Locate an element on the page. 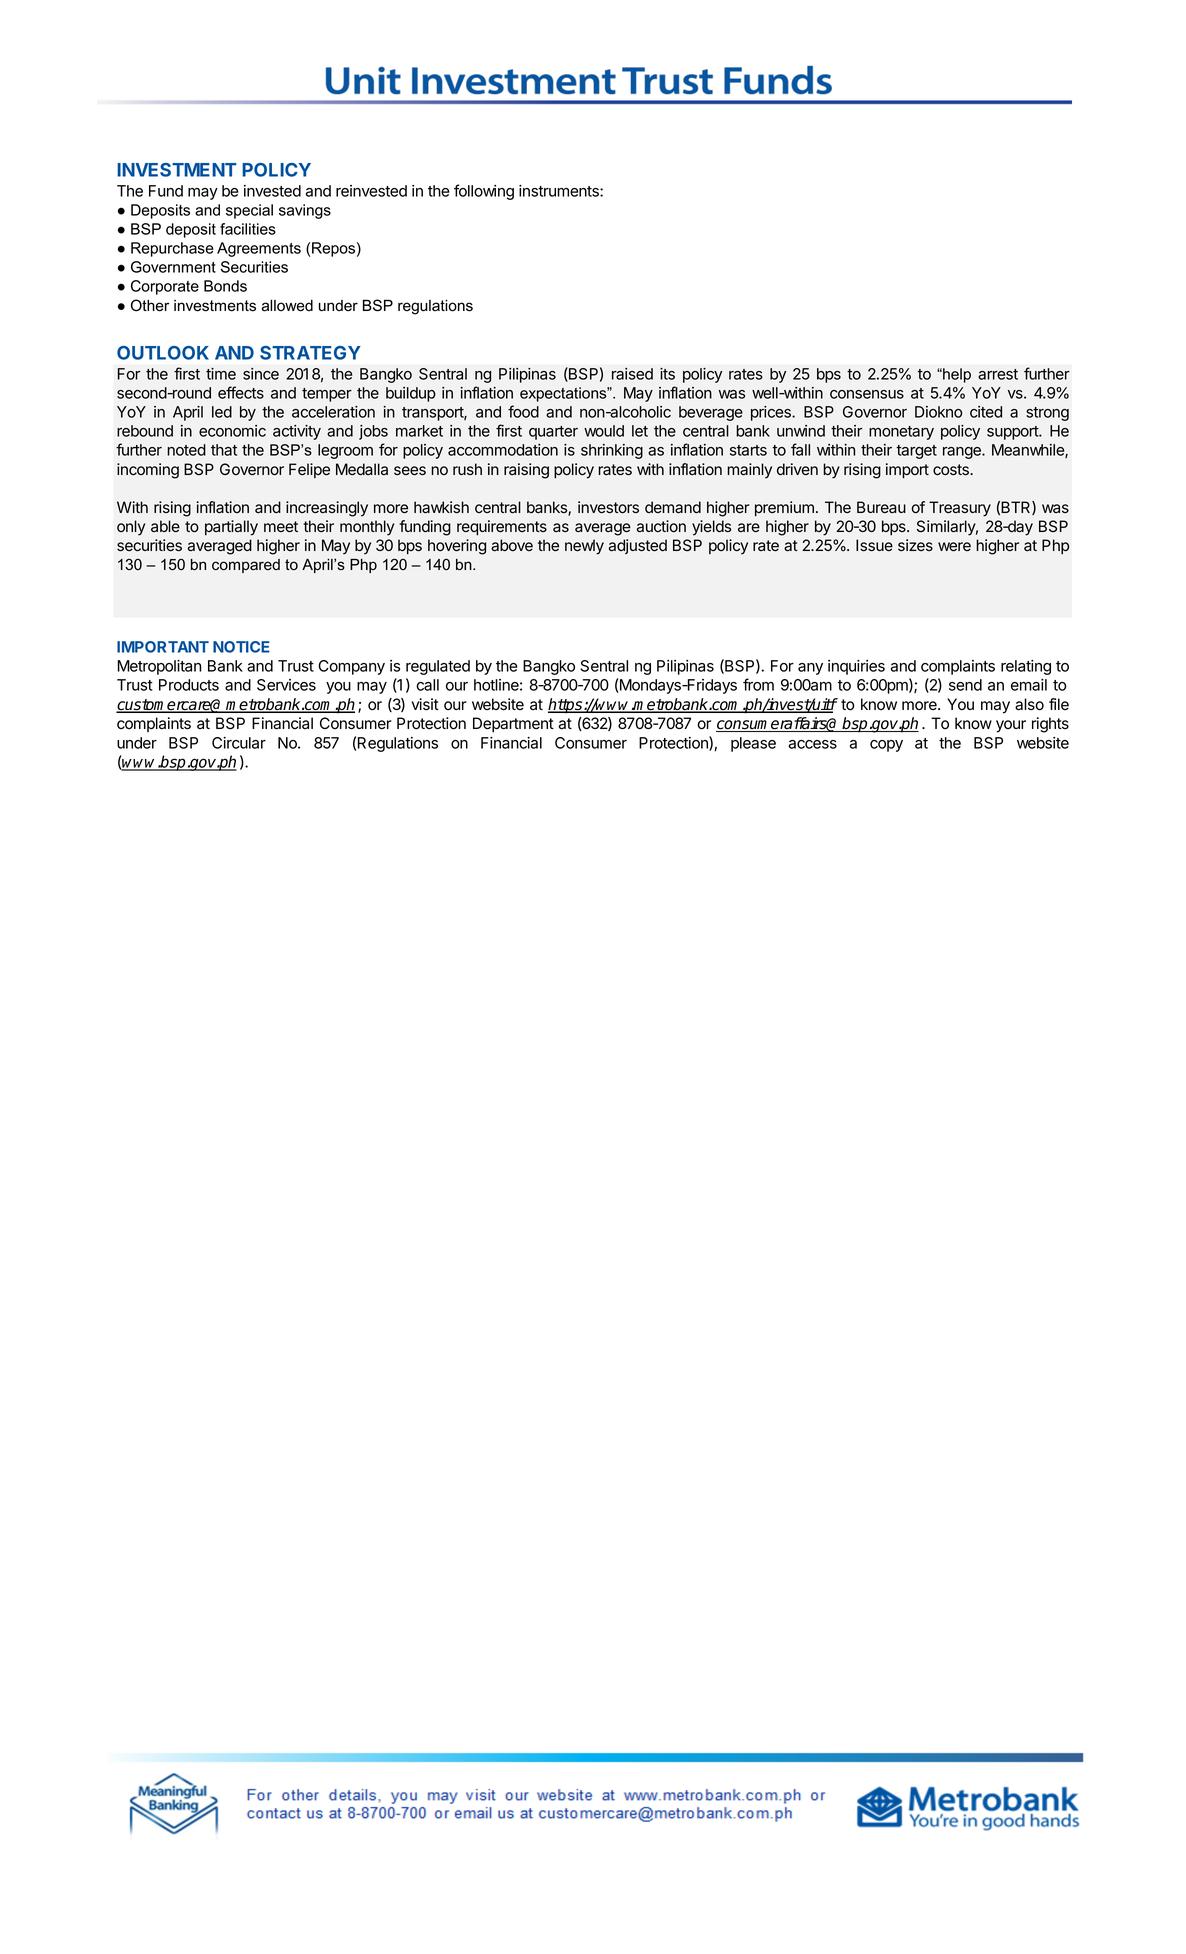  raised is located at coordinates (632, 374).
